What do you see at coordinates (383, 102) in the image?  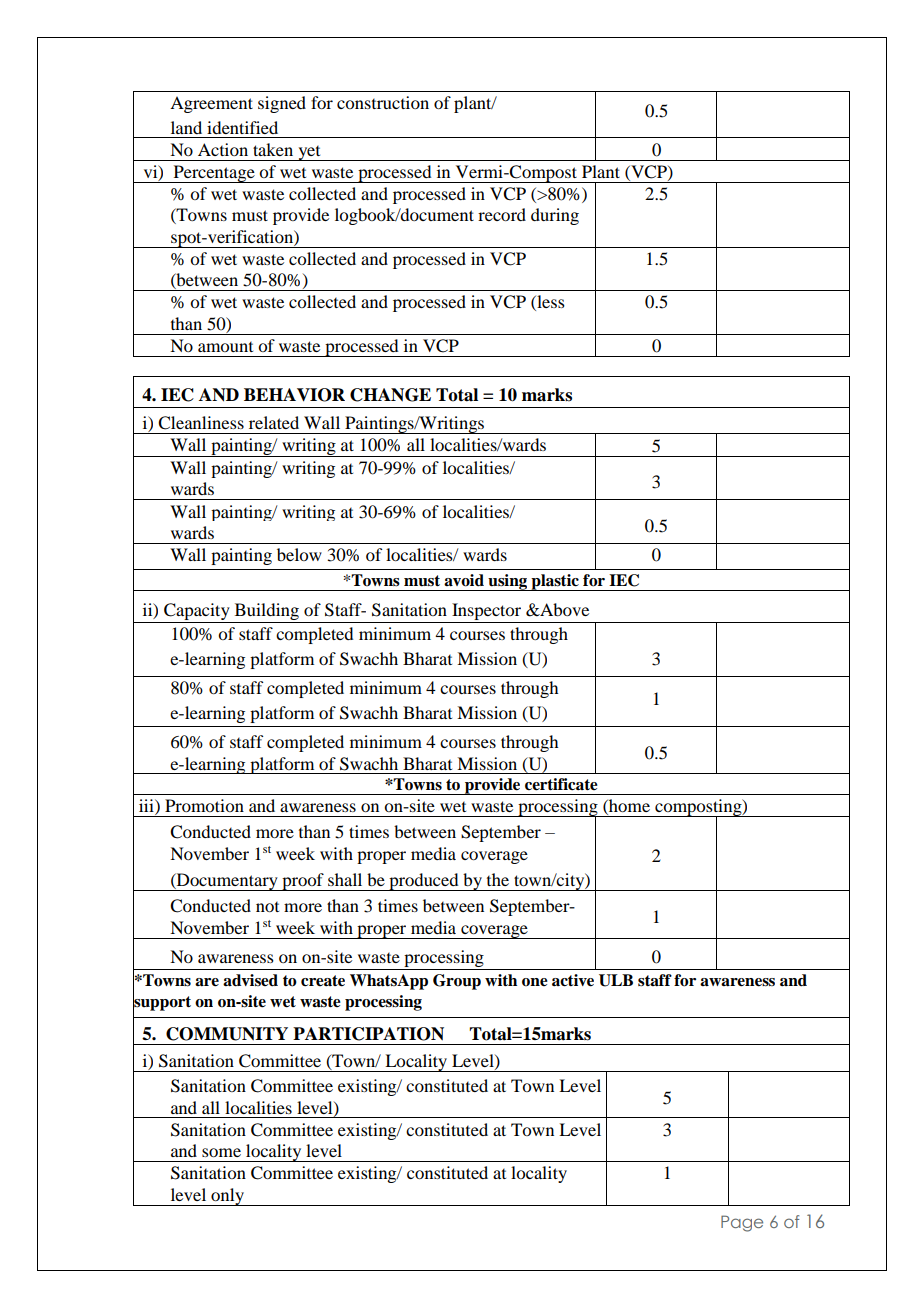 I see `construction` at bounding box center [383, 102].
